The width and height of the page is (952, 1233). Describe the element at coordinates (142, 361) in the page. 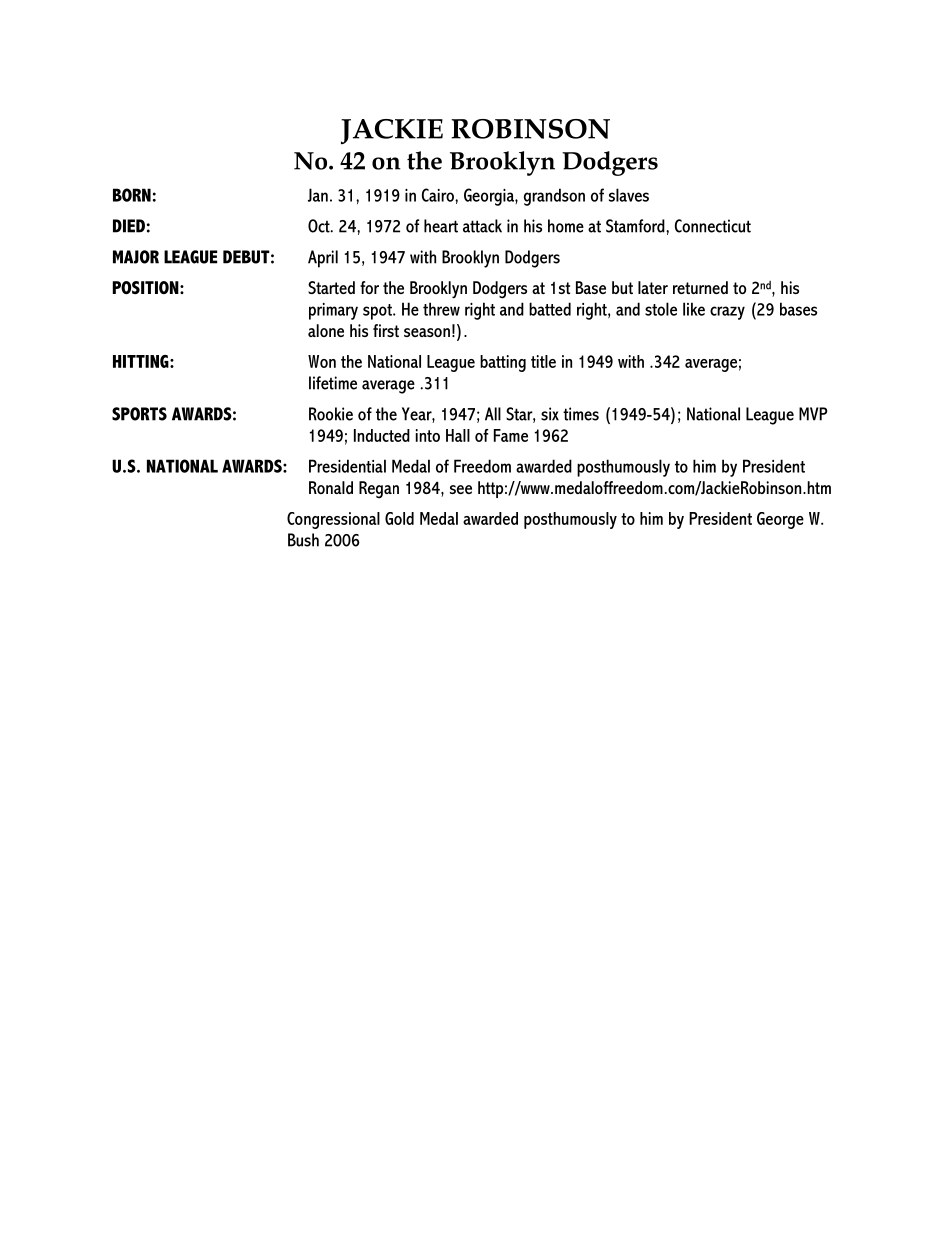

I see `HITTING` at that location.
